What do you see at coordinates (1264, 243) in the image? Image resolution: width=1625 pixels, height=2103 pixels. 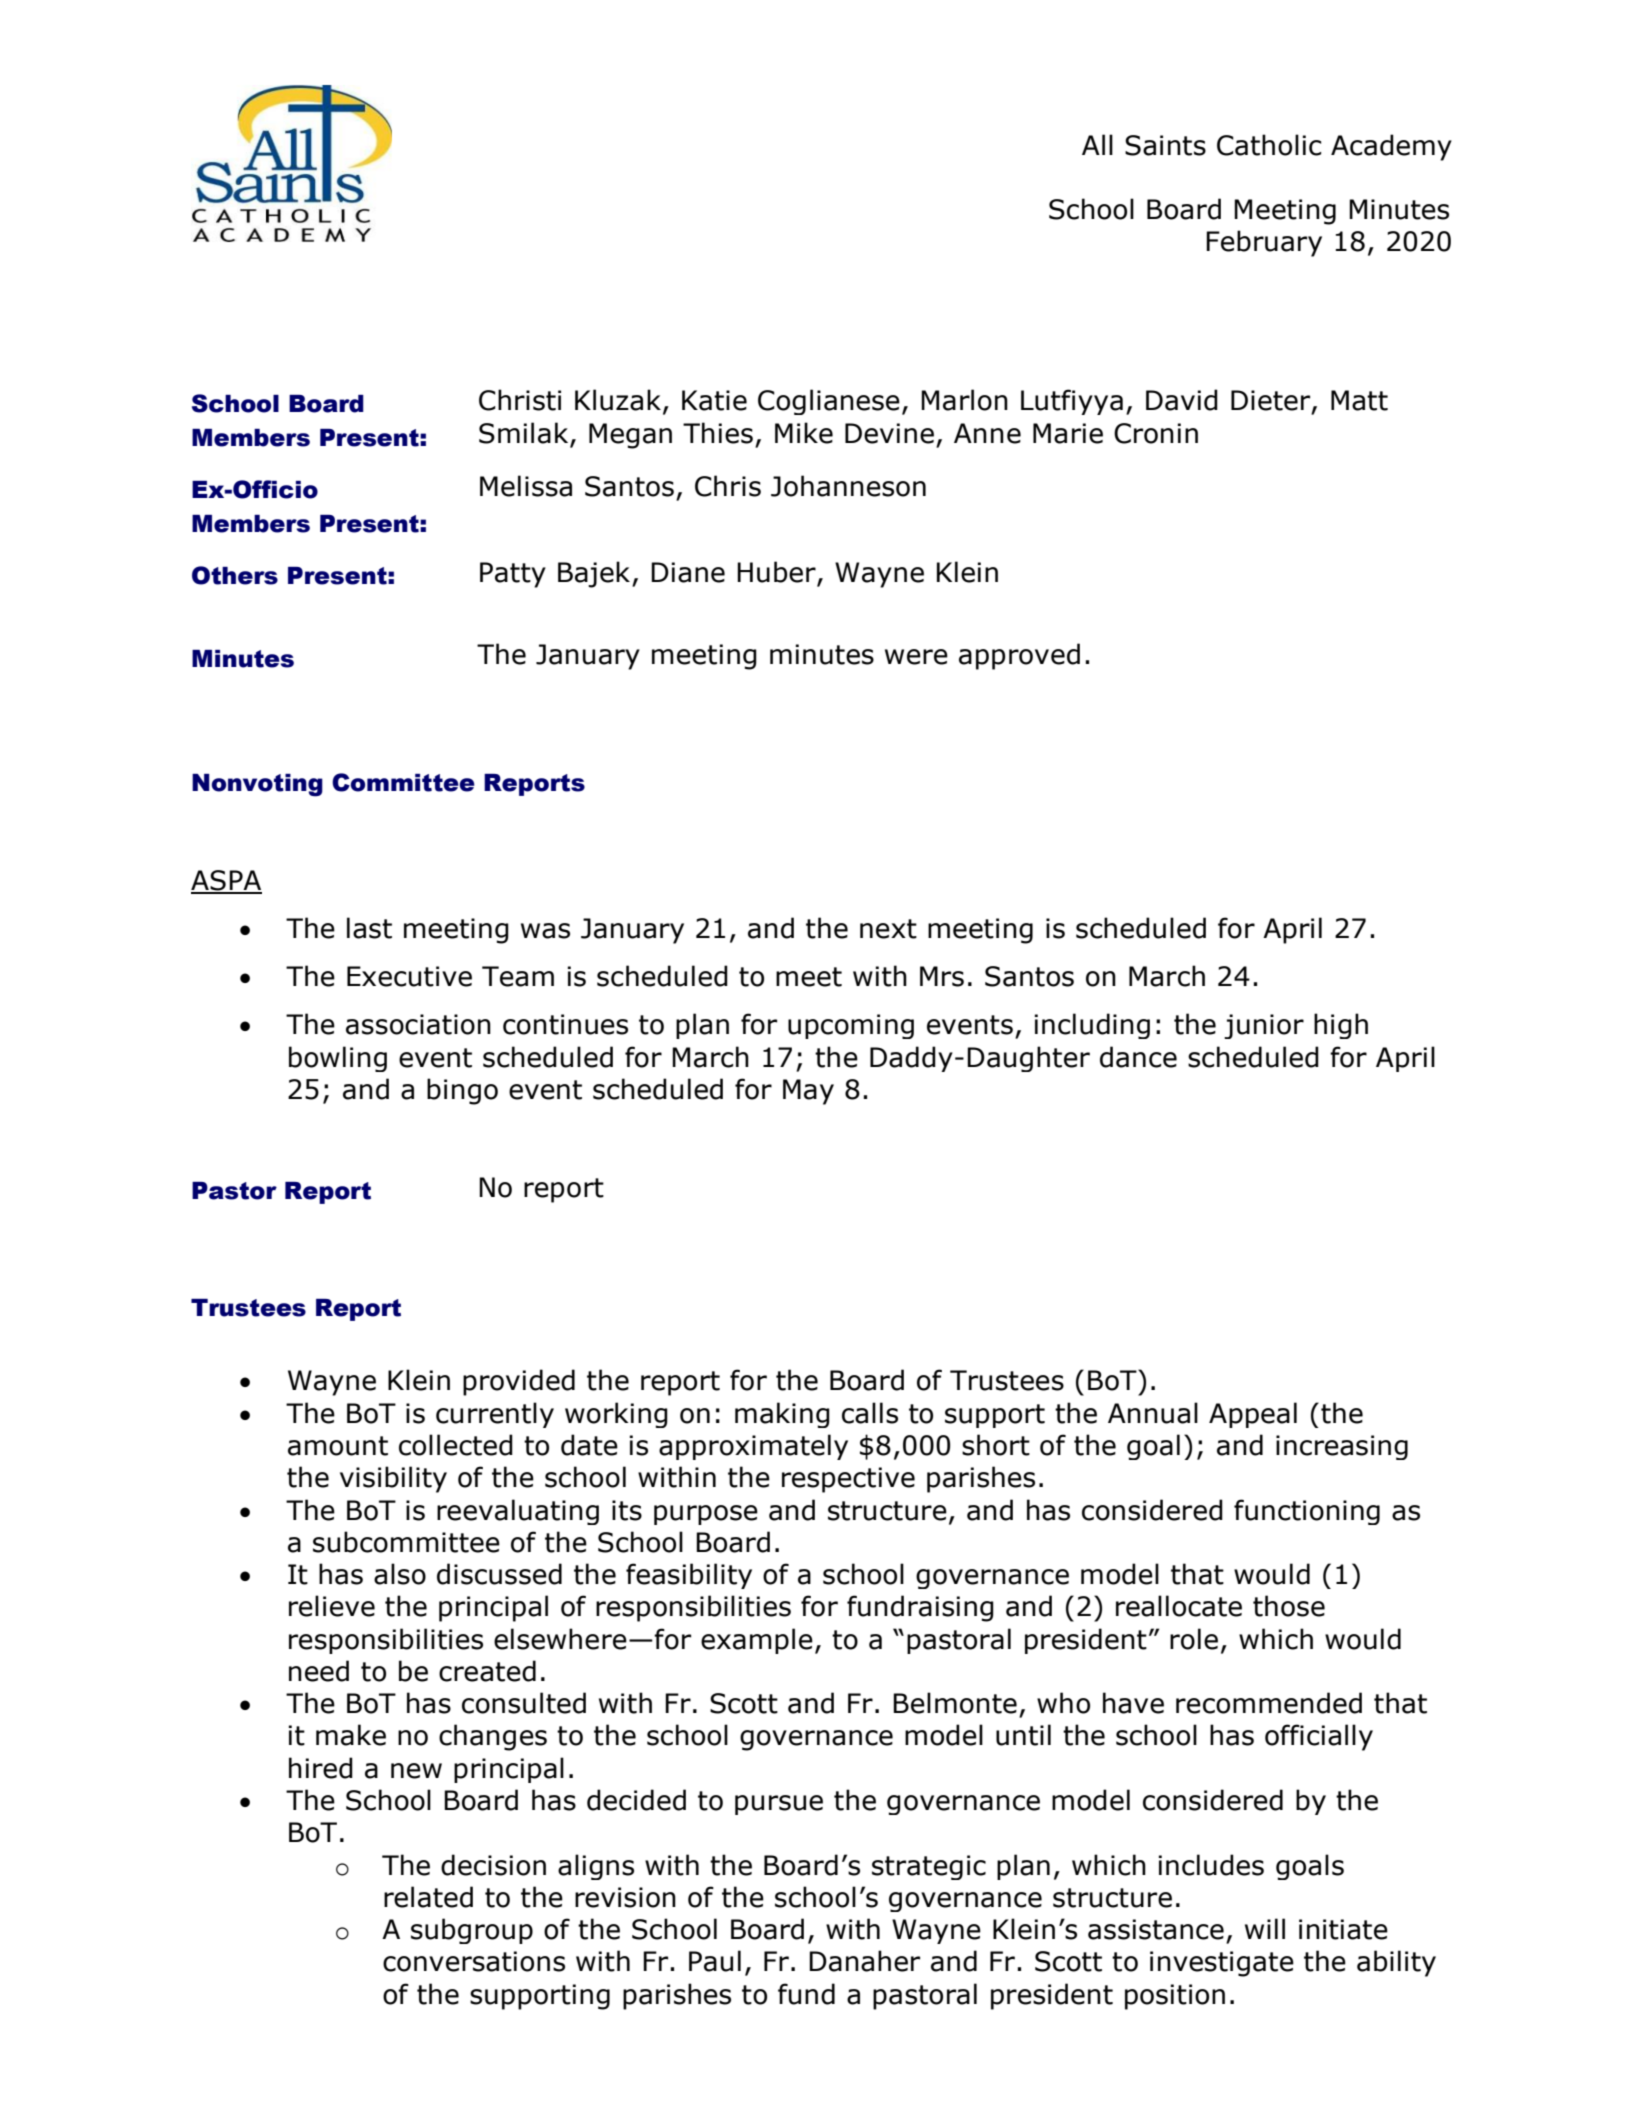 I see `February` at bounding box center [1264, 243].
